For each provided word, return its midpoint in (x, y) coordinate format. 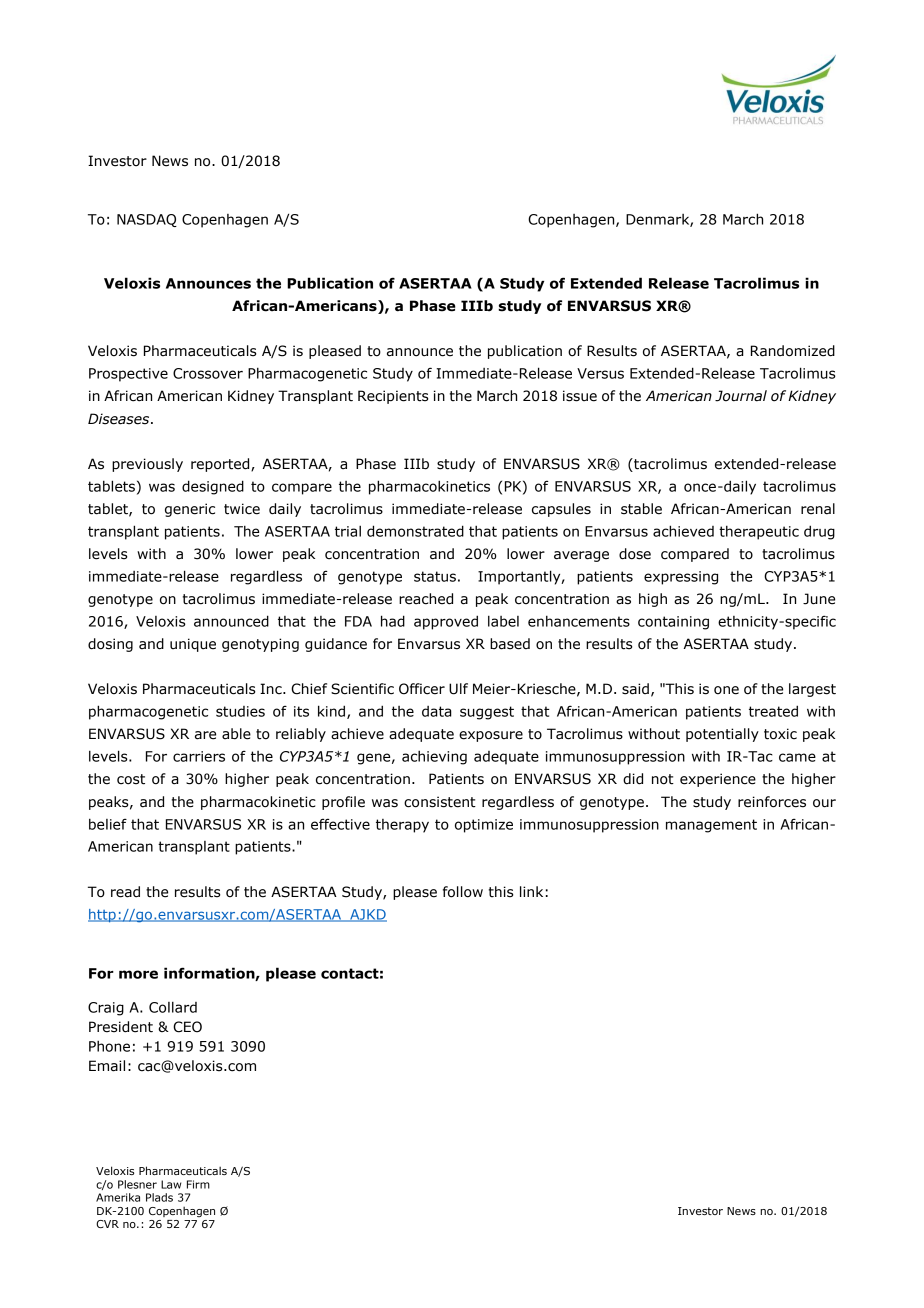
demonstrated (415, 531)
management (711, 826)
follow (463, 892)
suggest (487, 713)
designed (213, 487)
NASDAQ (147, 220)
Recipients (393, 397)
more (138, 974)
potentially (722, 735)
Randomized (793, 351)
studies (240, 711)
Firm (198, 1184)
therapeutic (759, 532)
